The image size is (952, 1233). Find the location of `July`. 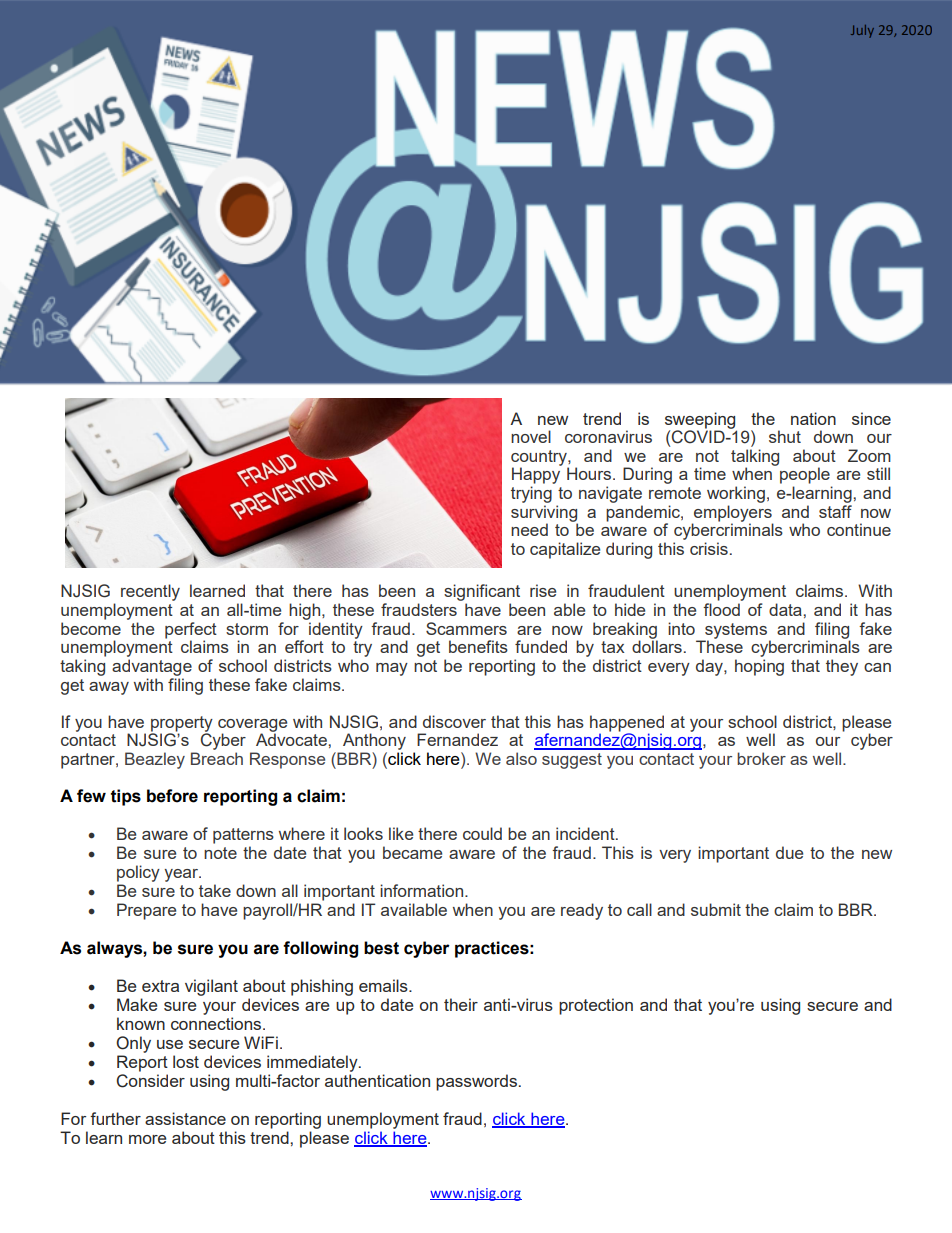

July is located at coordinates (862, 31).
